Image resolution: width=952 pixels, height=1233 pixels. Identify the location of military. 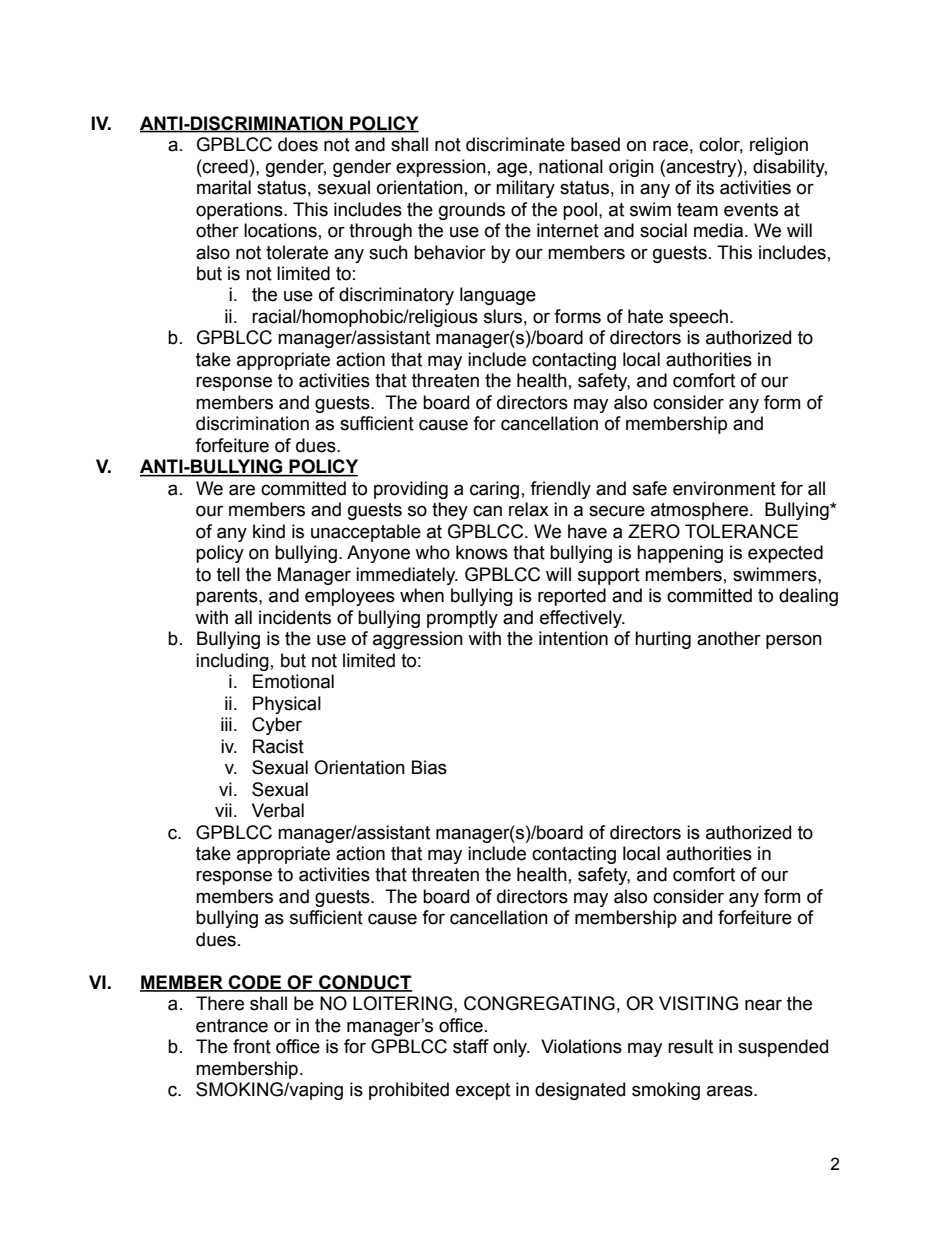
(525, 189).
